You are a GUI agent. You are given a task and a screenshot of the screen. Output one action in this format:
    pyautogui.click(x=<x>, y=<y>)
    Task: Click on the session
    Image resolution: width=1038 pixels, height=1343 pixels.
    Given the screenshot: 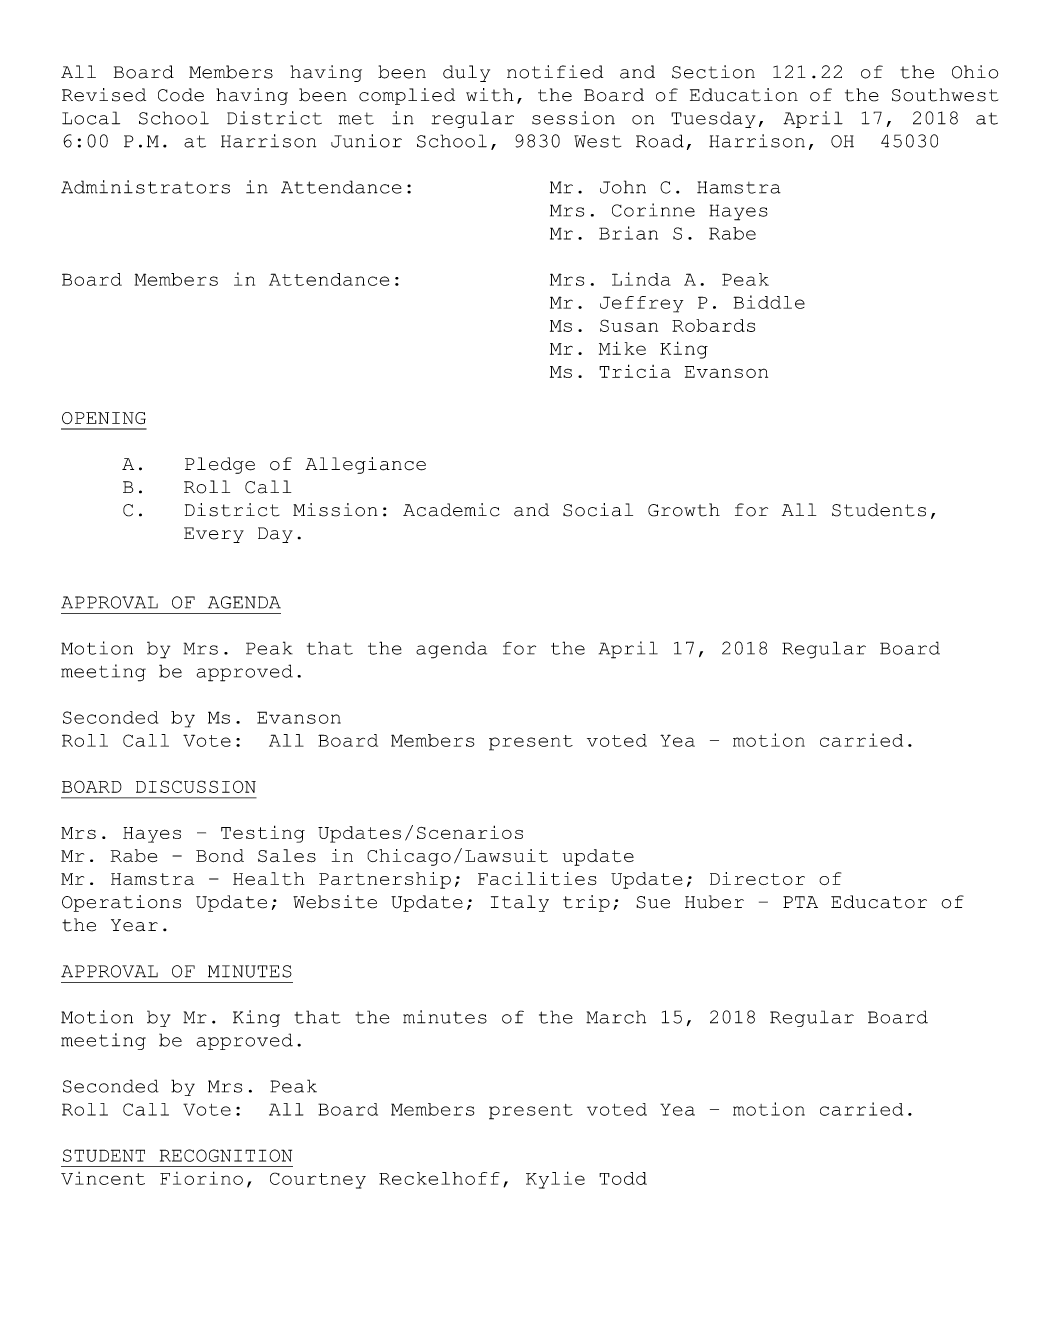 What is the action you would take?
    pyautogui.click(x=573, y=118)
